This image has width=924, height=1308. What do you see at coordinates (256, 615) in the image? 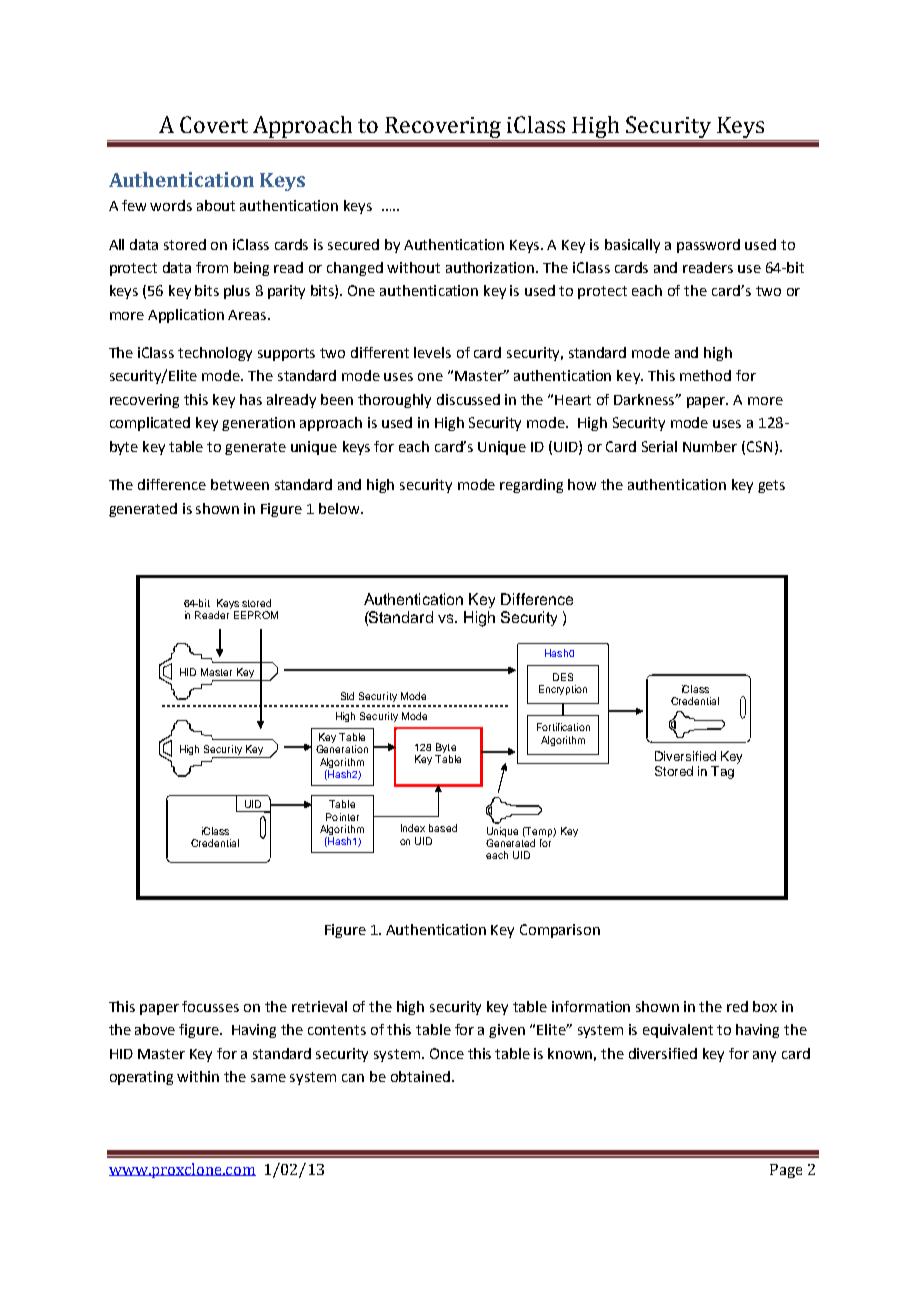
I see `EEPROM` at bounding box center [256, 615].
